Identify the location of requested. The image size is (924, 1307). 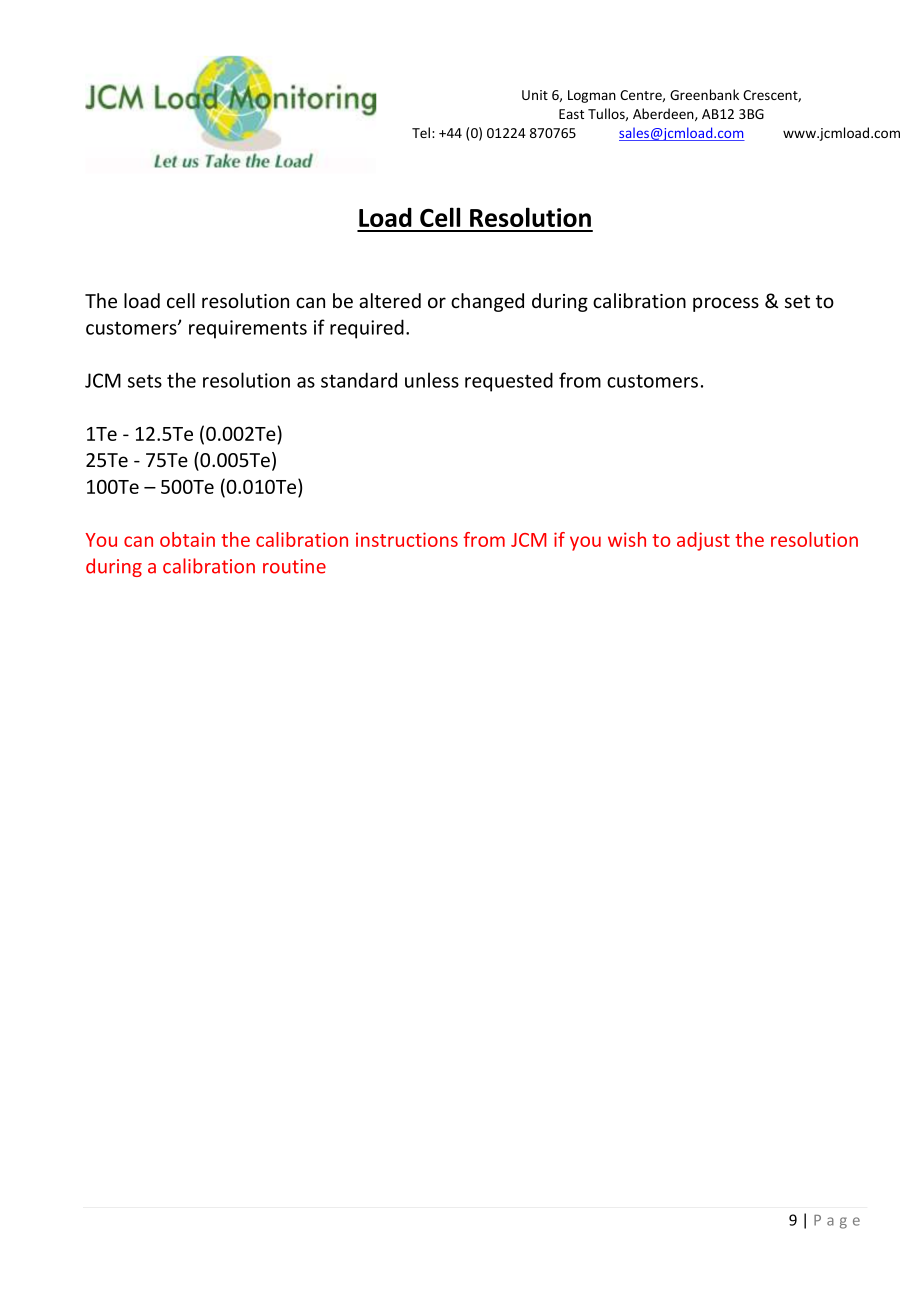
(509, 382).
